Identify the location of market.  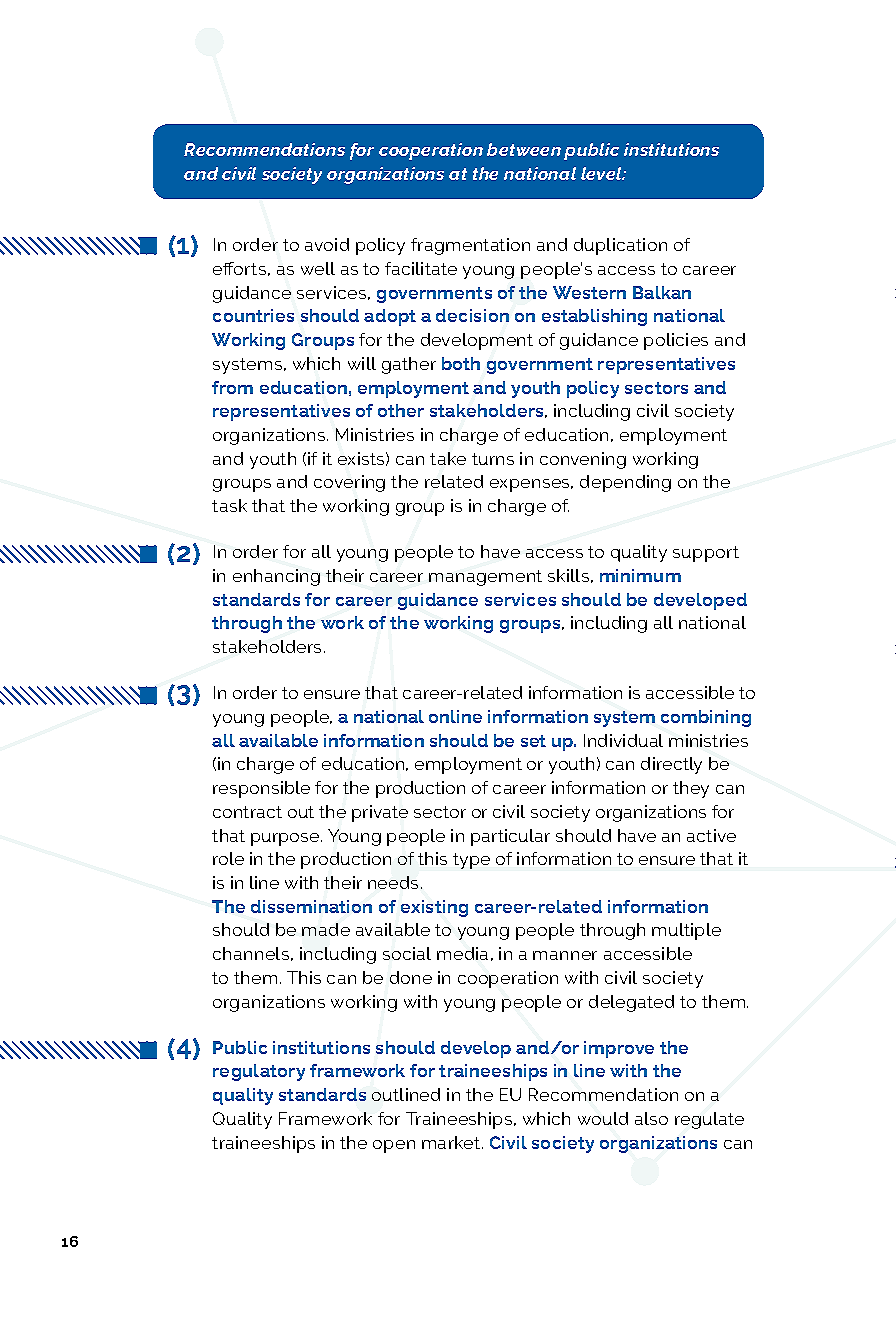
(452, 1142).
